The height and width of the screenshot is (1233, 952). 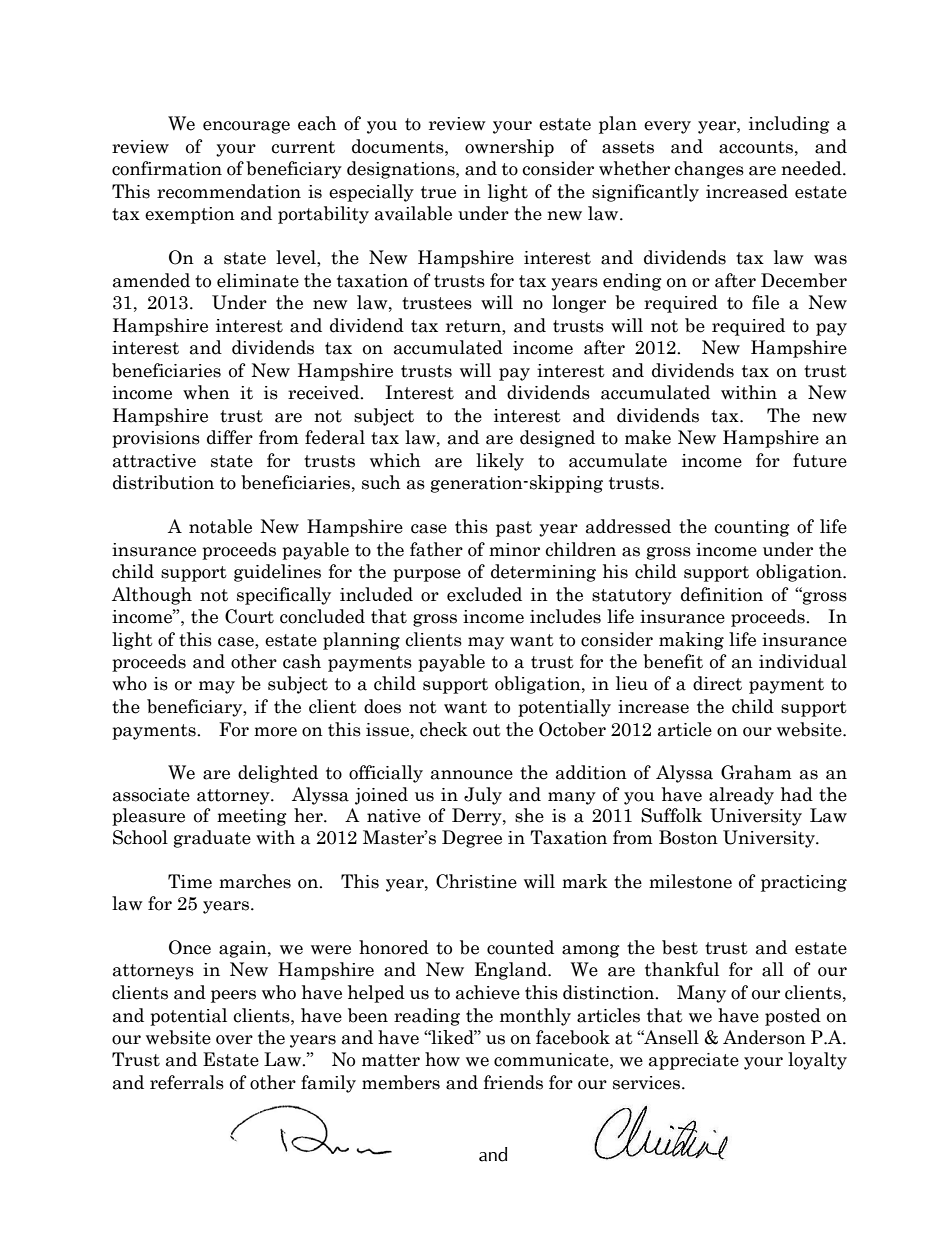 I want to click on marches, so click(x=255, y=881).
